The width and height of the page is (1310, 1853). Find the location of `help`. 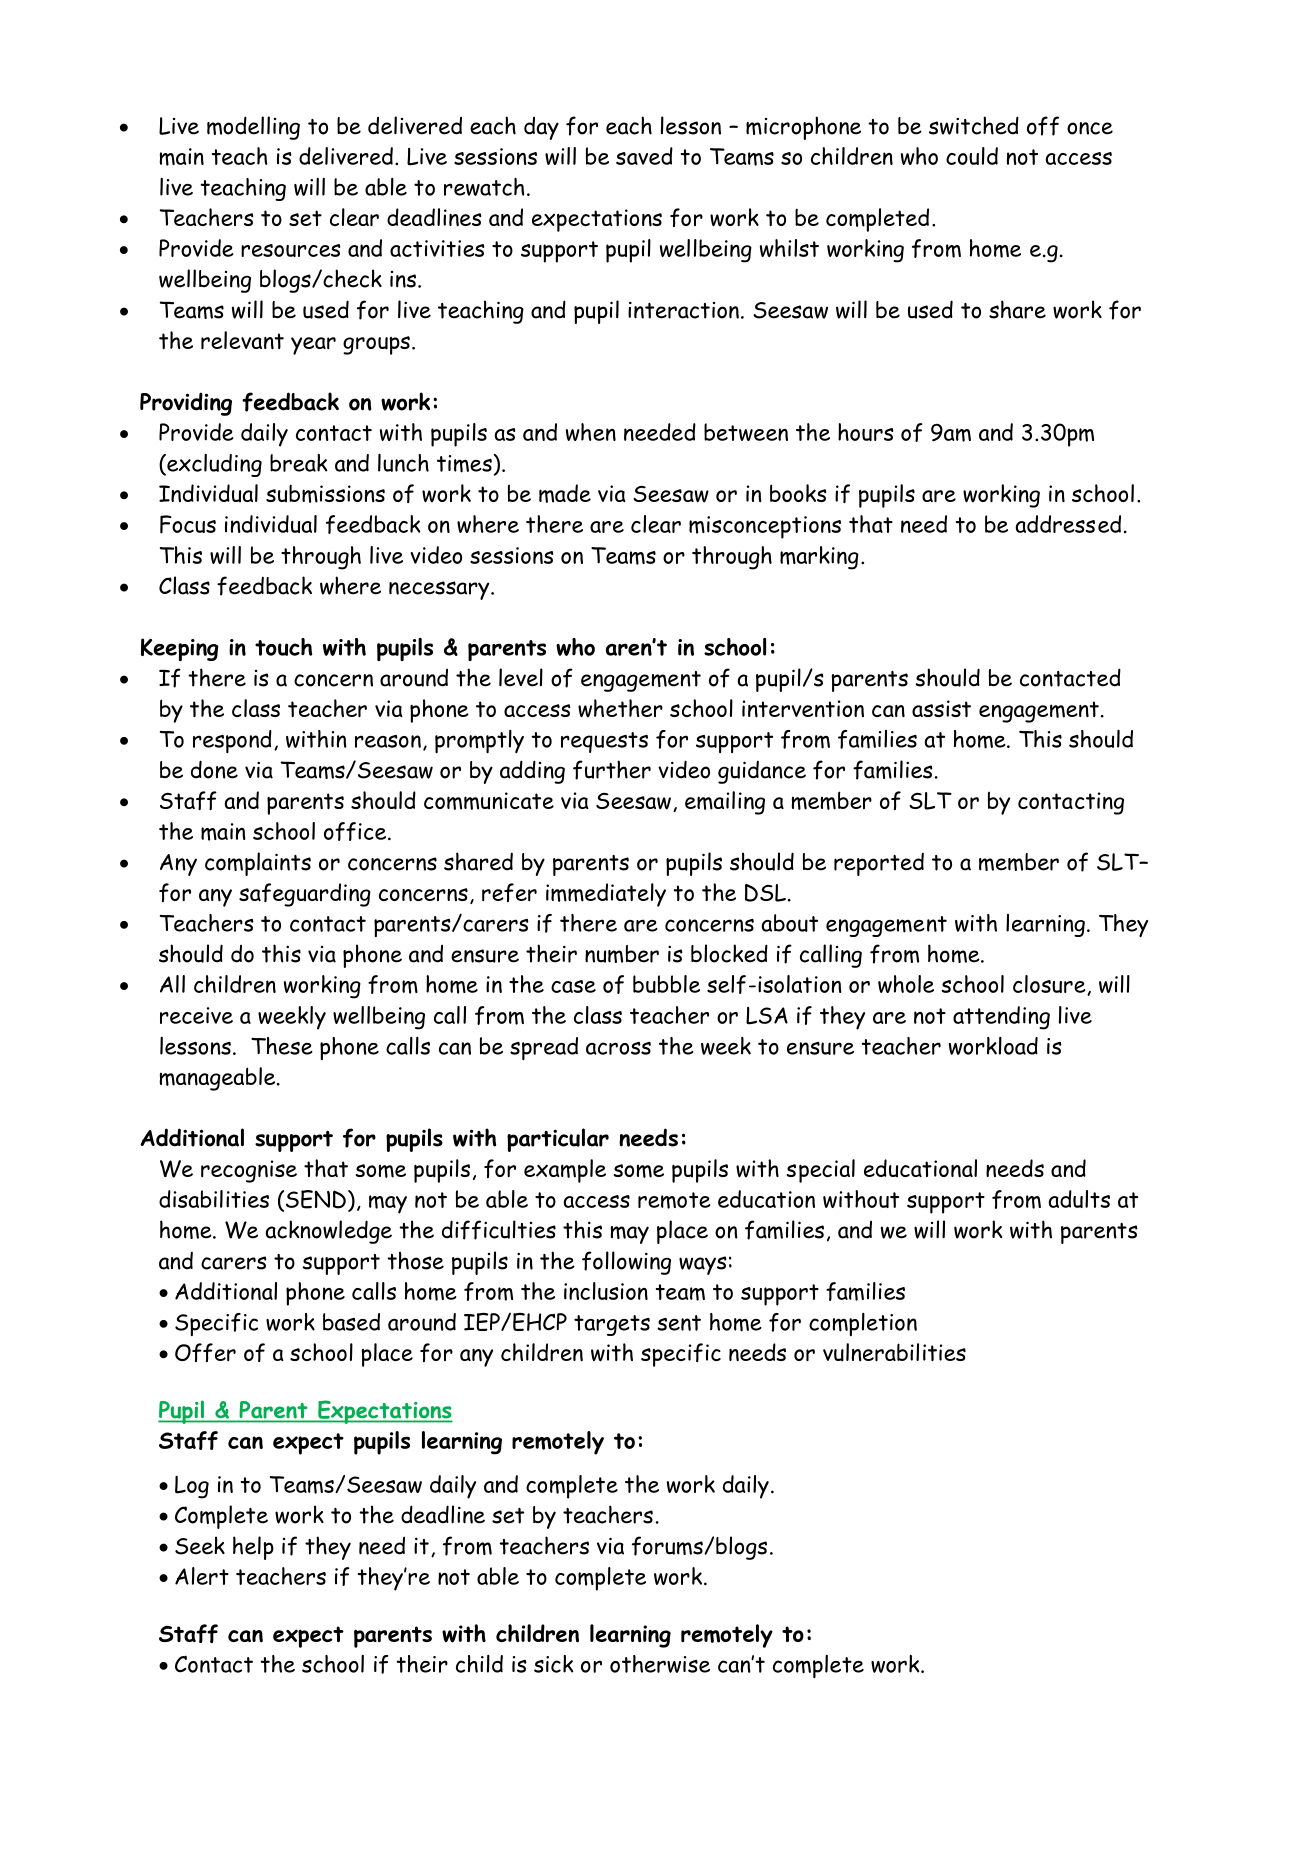

help is located at coordinates (253, 1548).
